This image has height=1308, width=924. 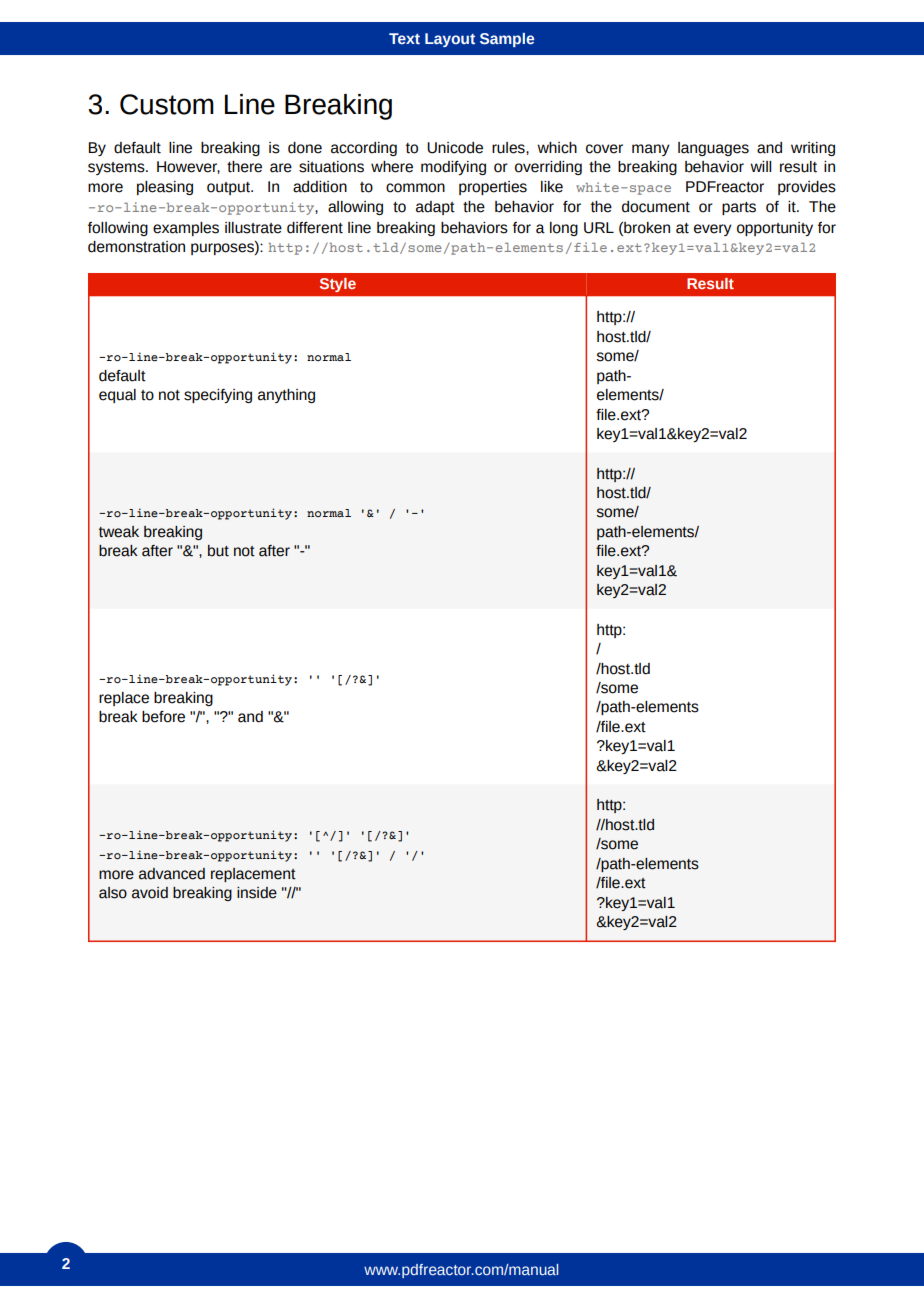 I want to click on avoid, so click(x=150, y=893).
